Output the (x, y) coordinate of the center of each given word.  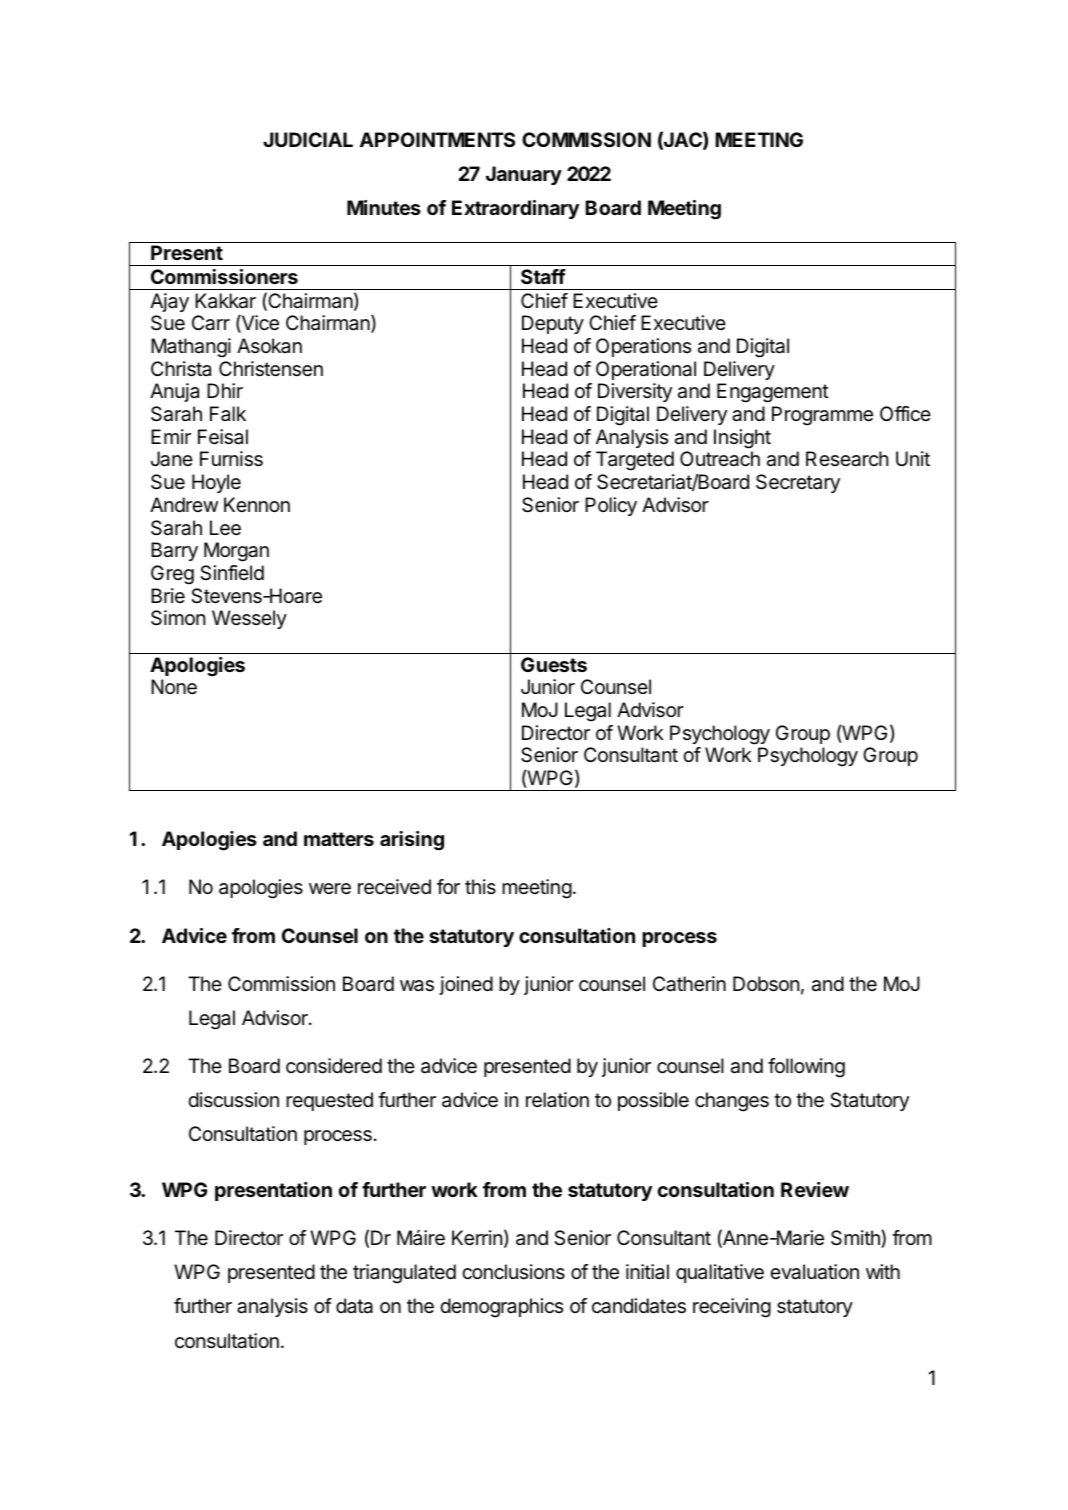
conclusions (513, 1272)
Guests (554, 664)
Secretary (798, 483)
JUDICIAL (308, 139)
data (354, 1306)
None (174, 687)
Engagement (773, 393)
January (524, 175)
